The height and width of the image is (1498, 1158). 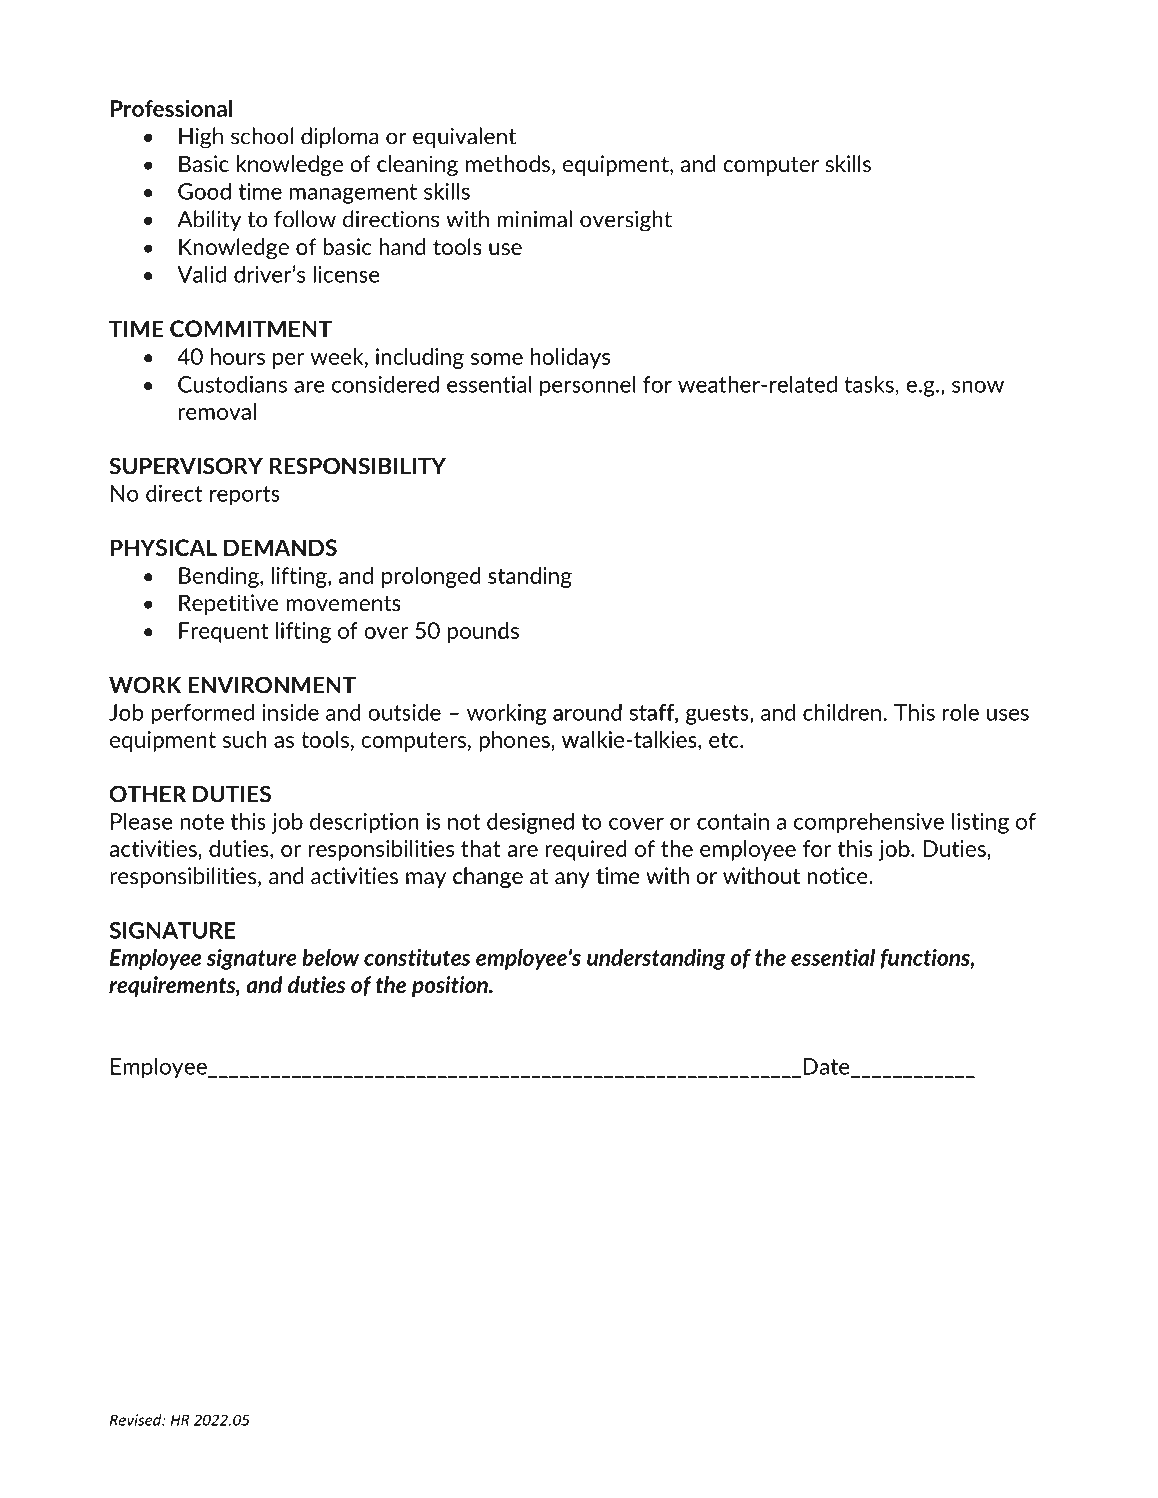 I want to click on below, so click(x=330, y=957).
